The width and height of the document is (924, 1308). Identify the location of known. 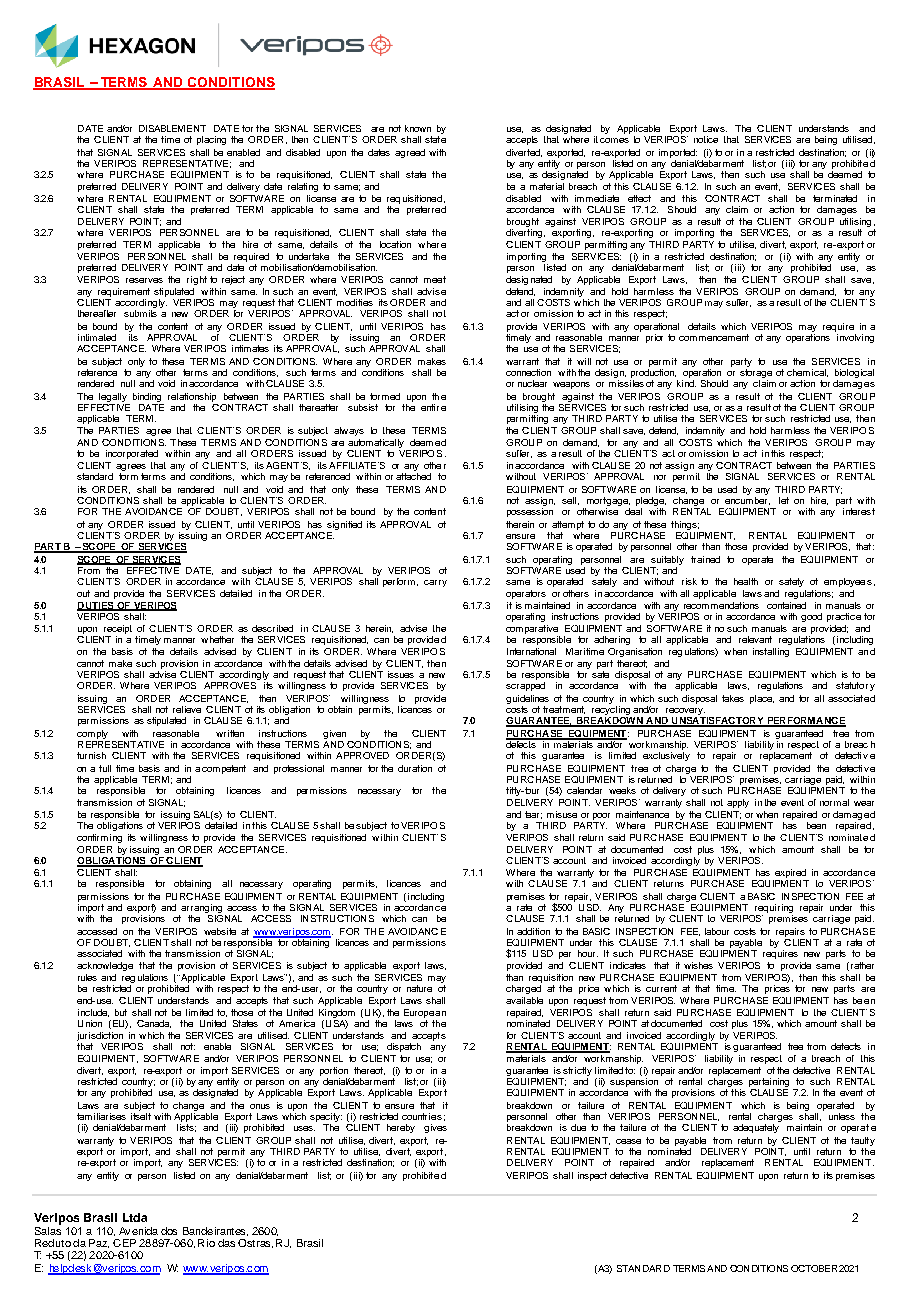
(418, 128).
